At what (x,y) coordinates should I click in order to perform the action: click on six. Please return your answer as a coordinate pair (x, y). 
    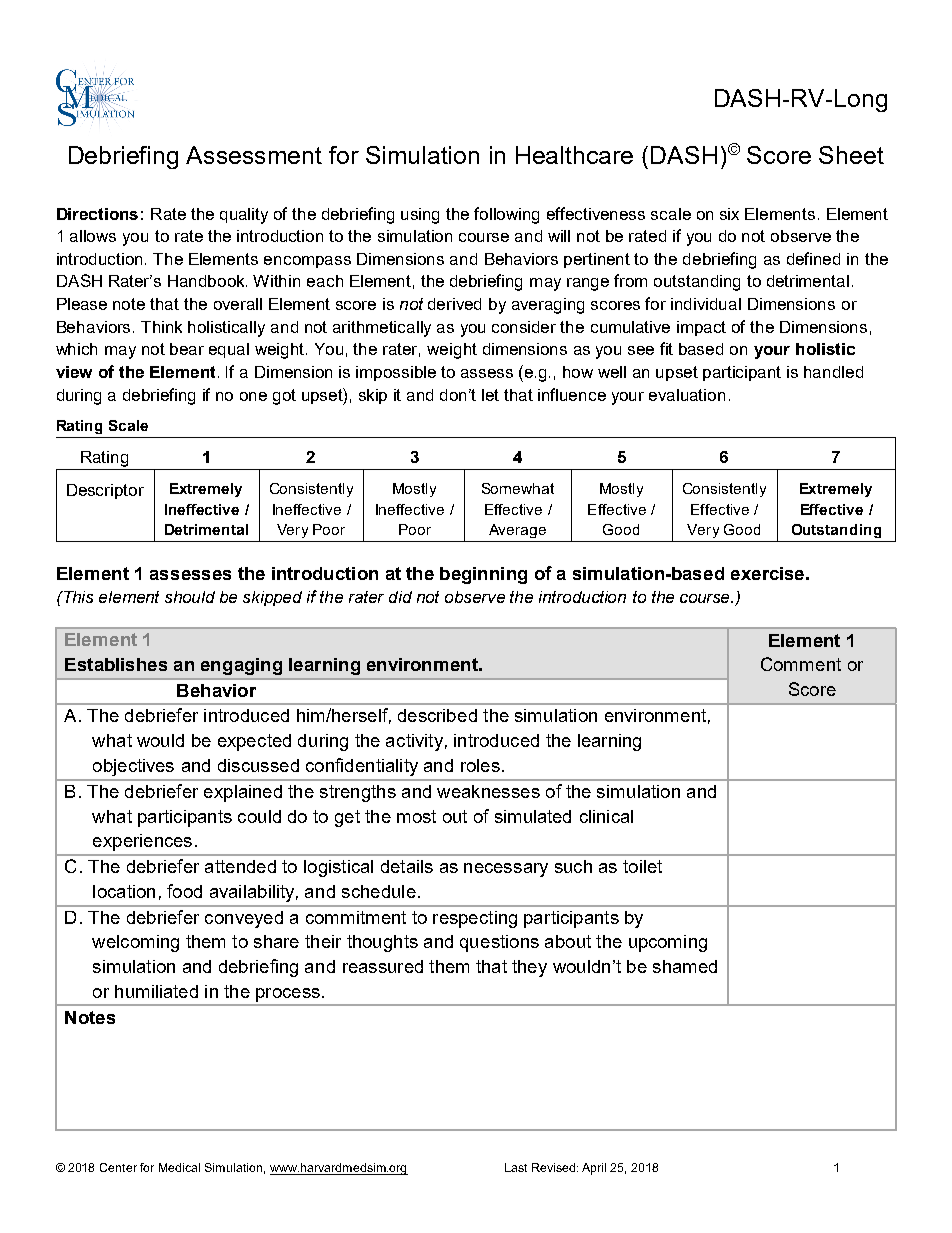
    Looking at the image, I should click on (729, 214).
